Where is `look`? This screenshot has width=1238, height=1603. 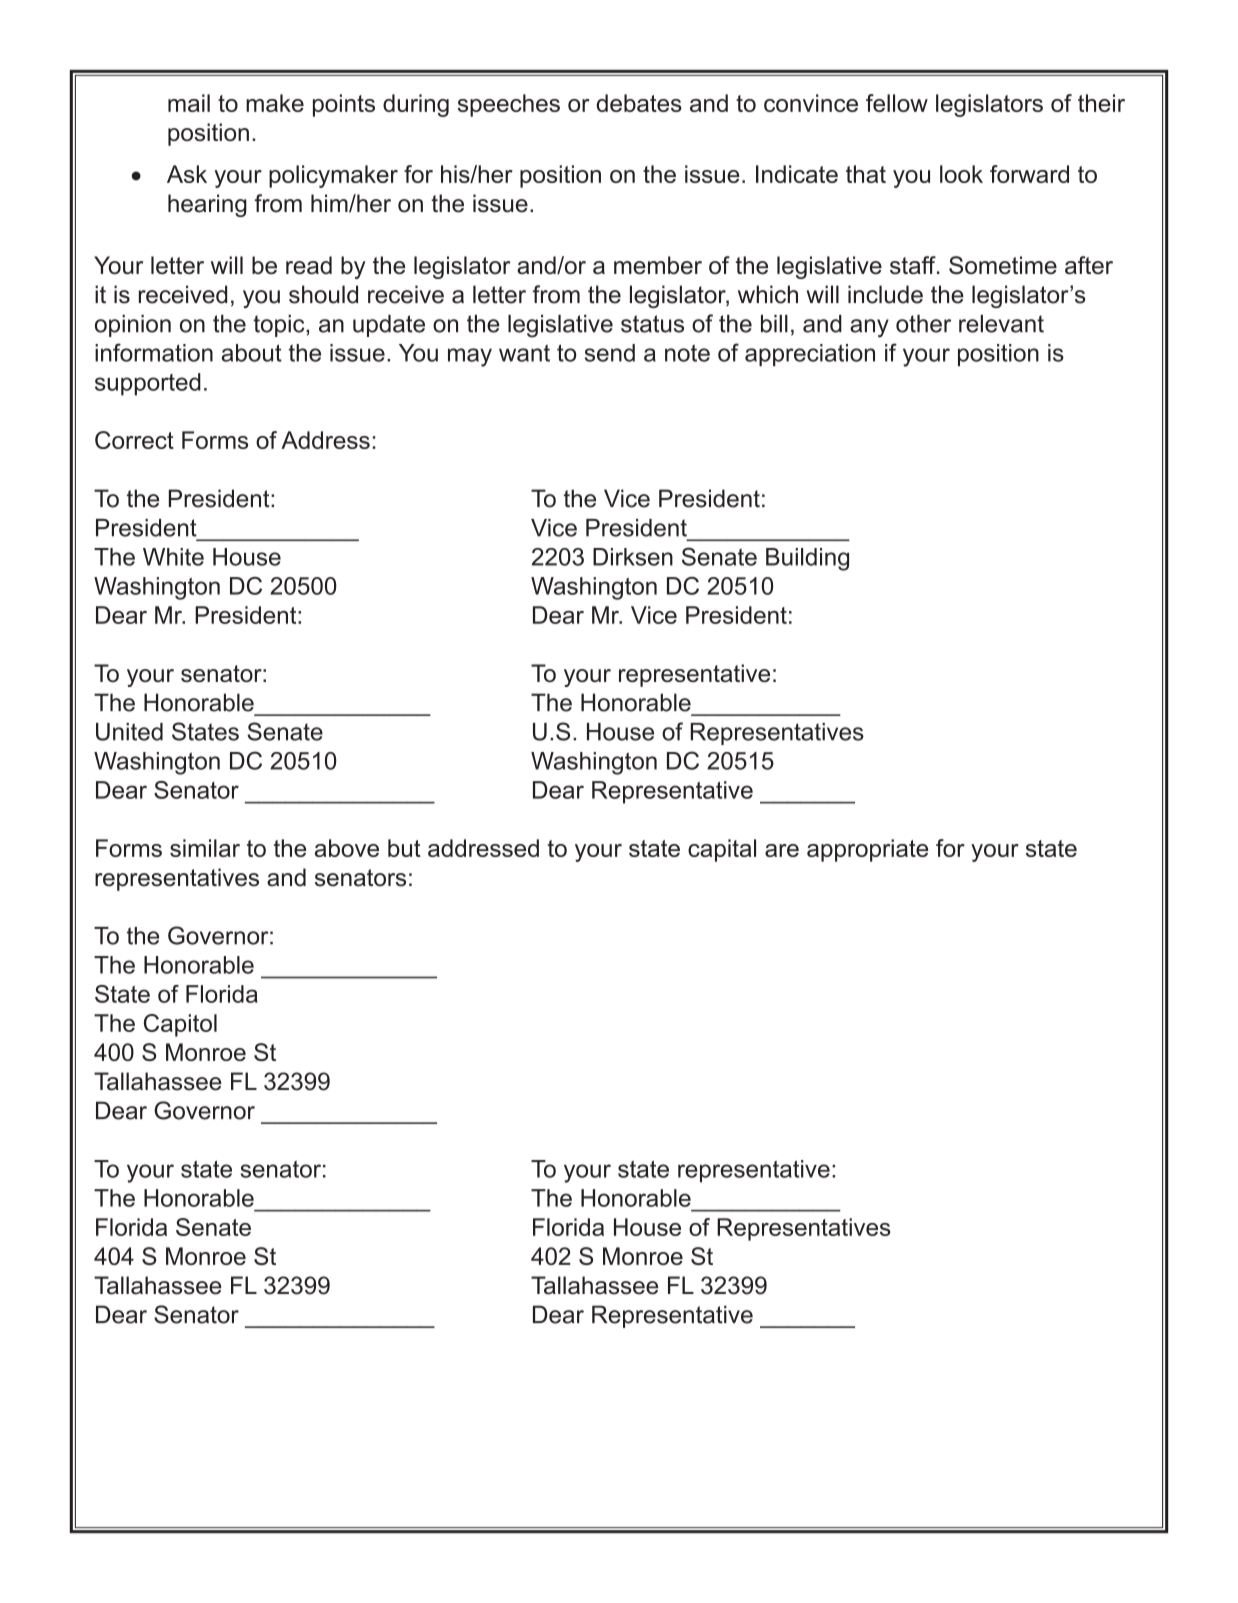
look is located at coordinates (961, 174).
